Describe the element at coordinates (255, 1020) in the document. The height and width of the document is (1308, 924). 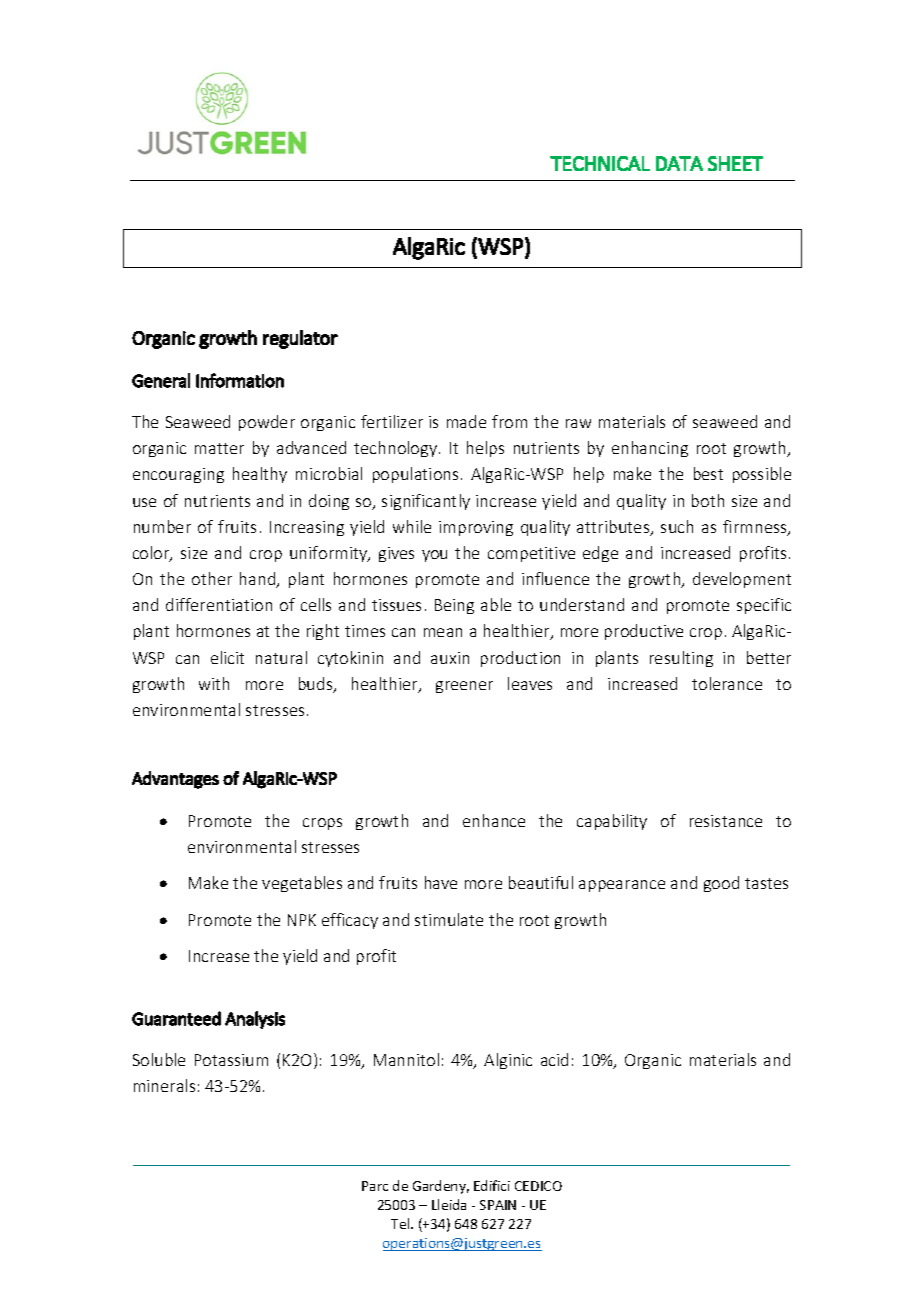
I see `Analysis` at that location.
